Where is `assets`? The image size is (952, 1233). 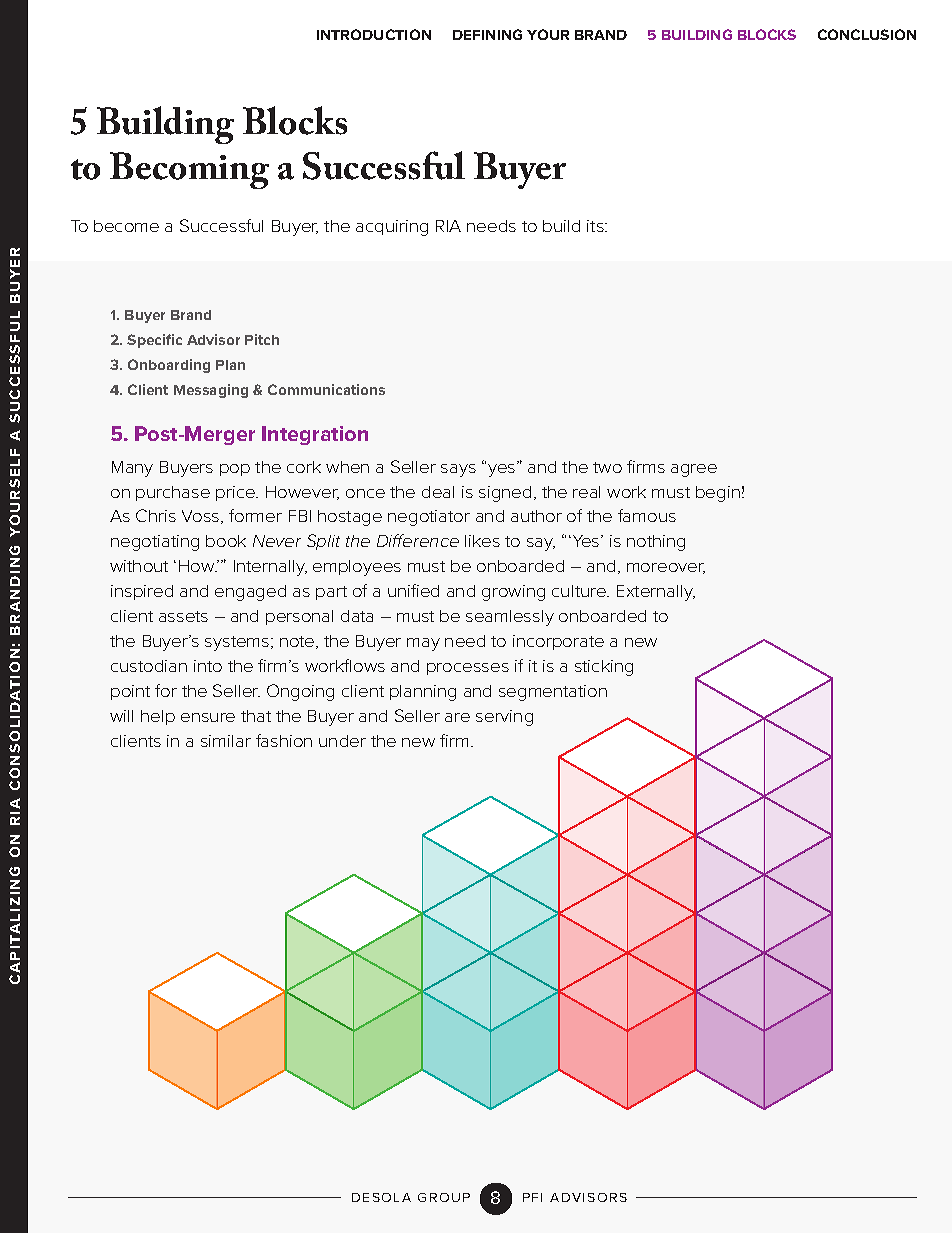
assets is located at coordinates (183, 616).
